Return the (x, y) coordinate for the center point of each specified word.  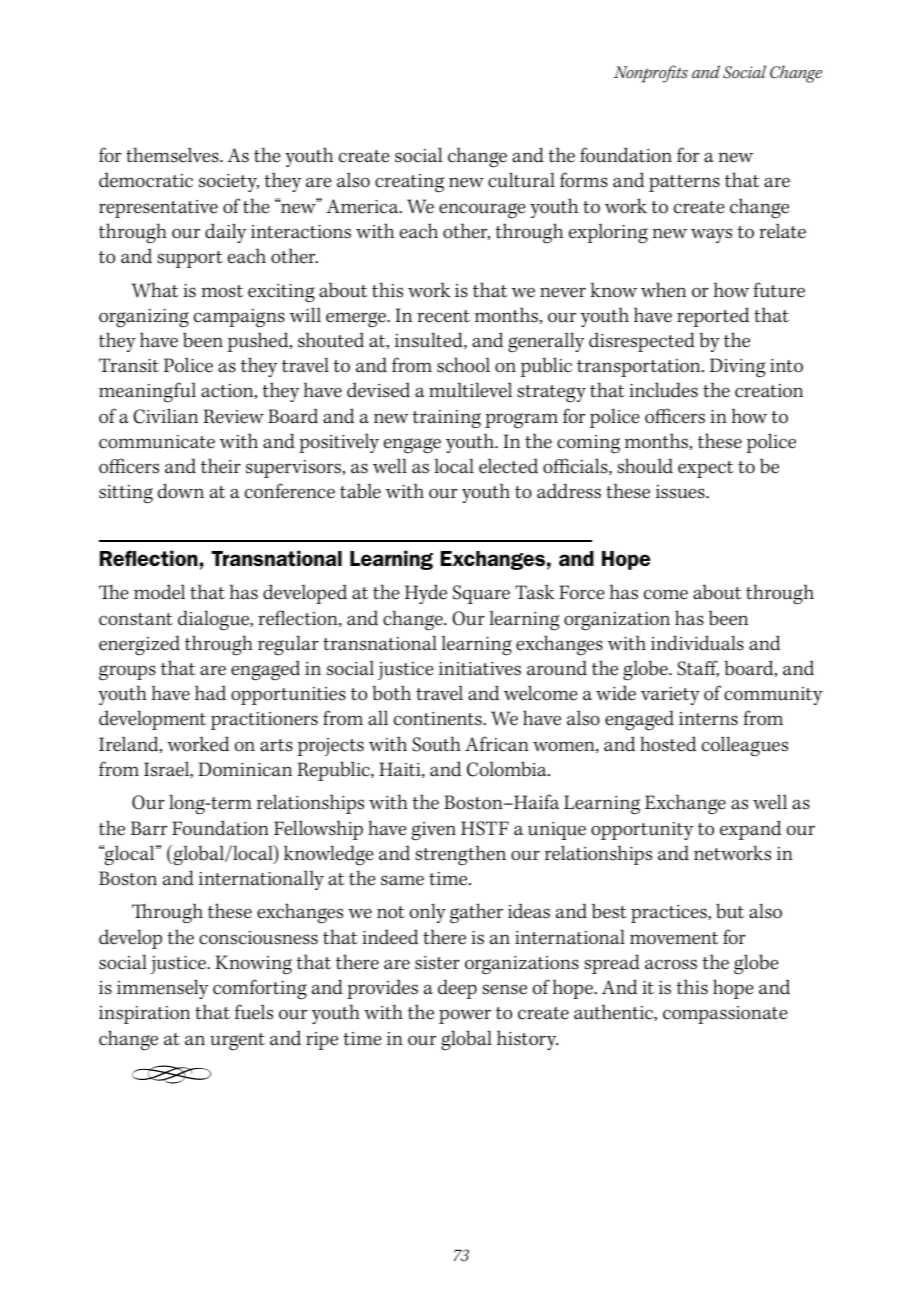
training (446, 419)
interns (708, 719)
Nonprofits (651, 74)
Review (233, 416)
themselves (173, 155)
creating (409, 183)
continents (439, 719)
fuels (254, 1012)
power (465, 1016)
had (210, 693)
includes (663, 390)
